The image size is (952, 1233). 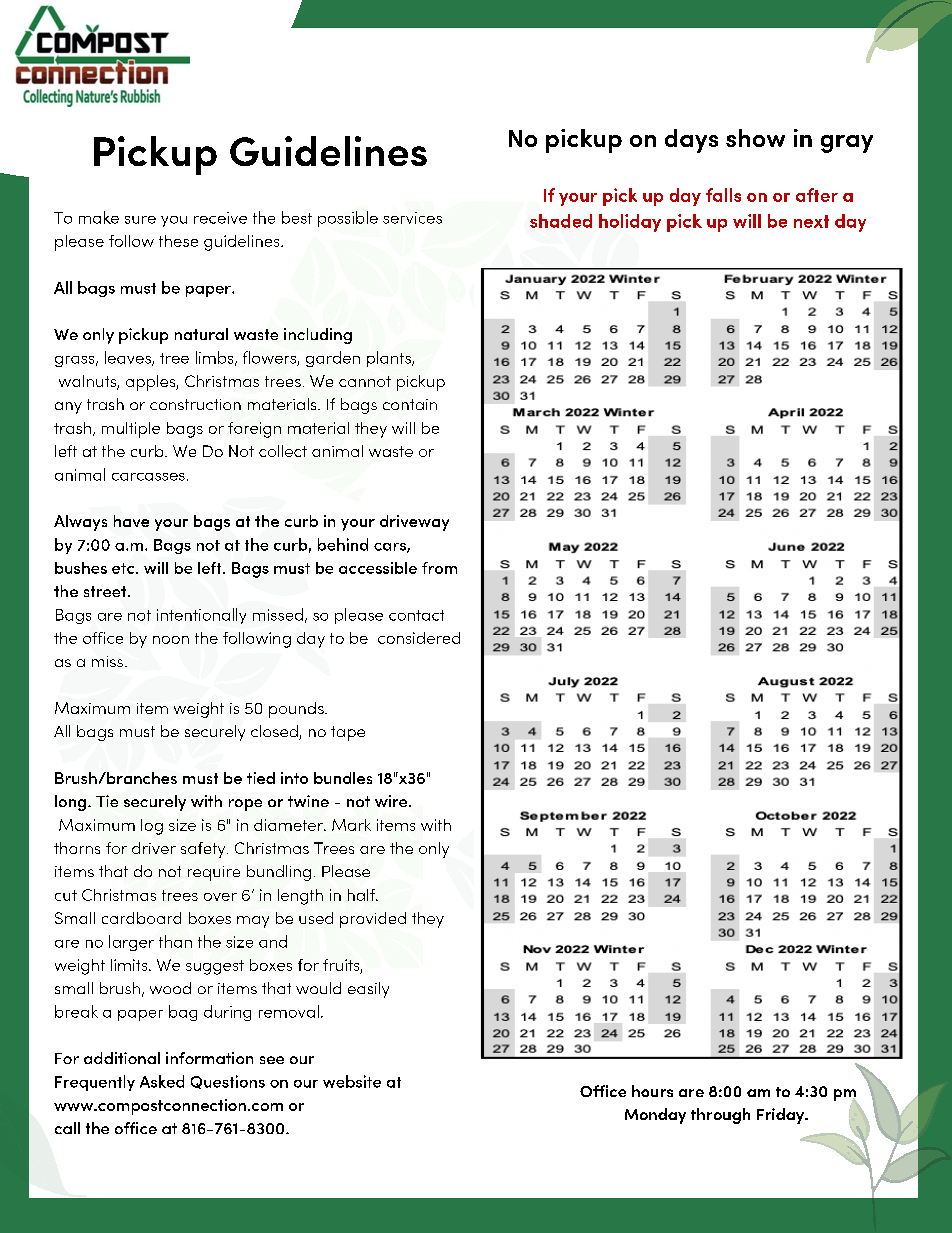 I want to click on construction, so click(x=195, y=404).
